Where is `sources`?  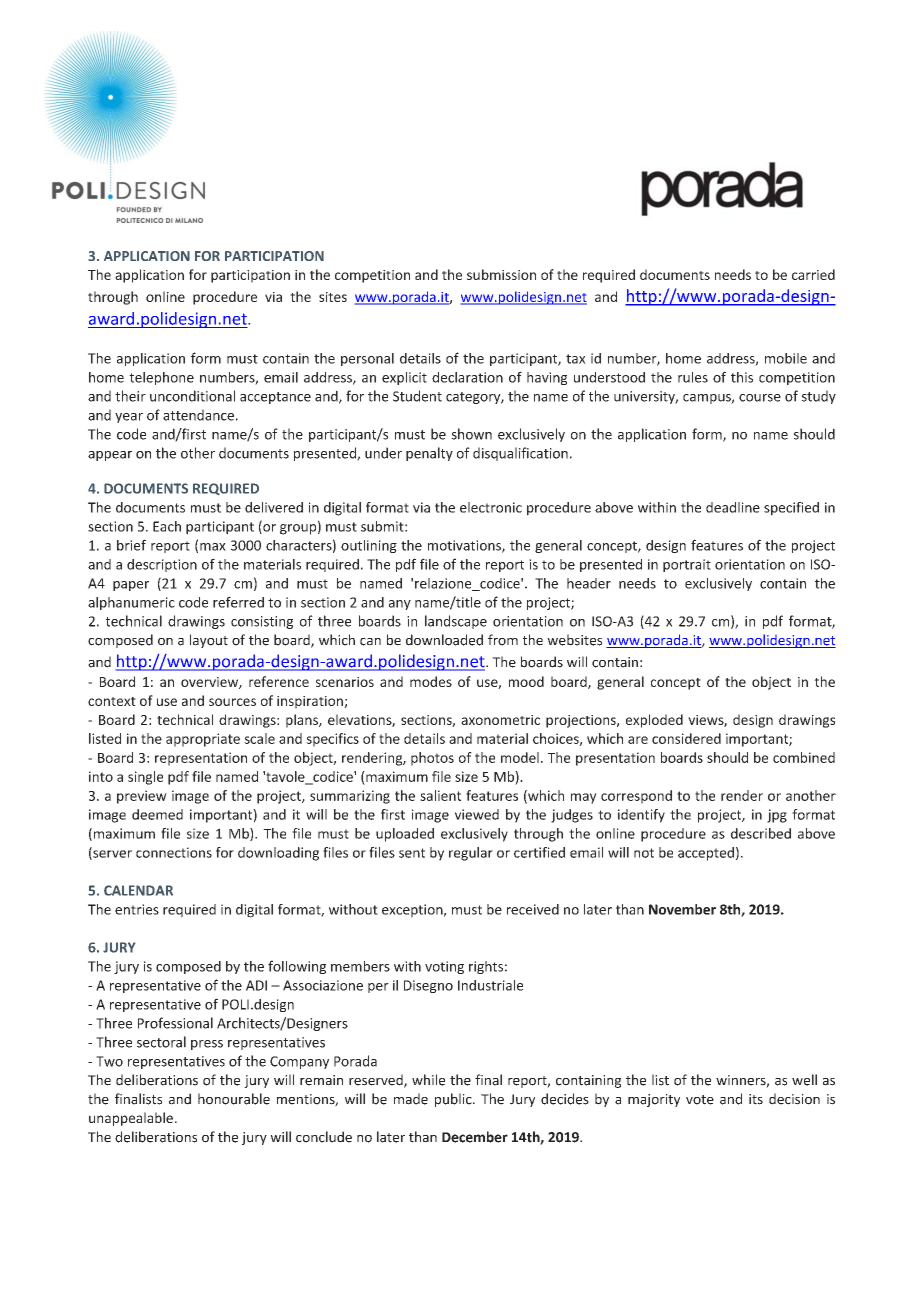
sources is located at coordinates (232, 702).
